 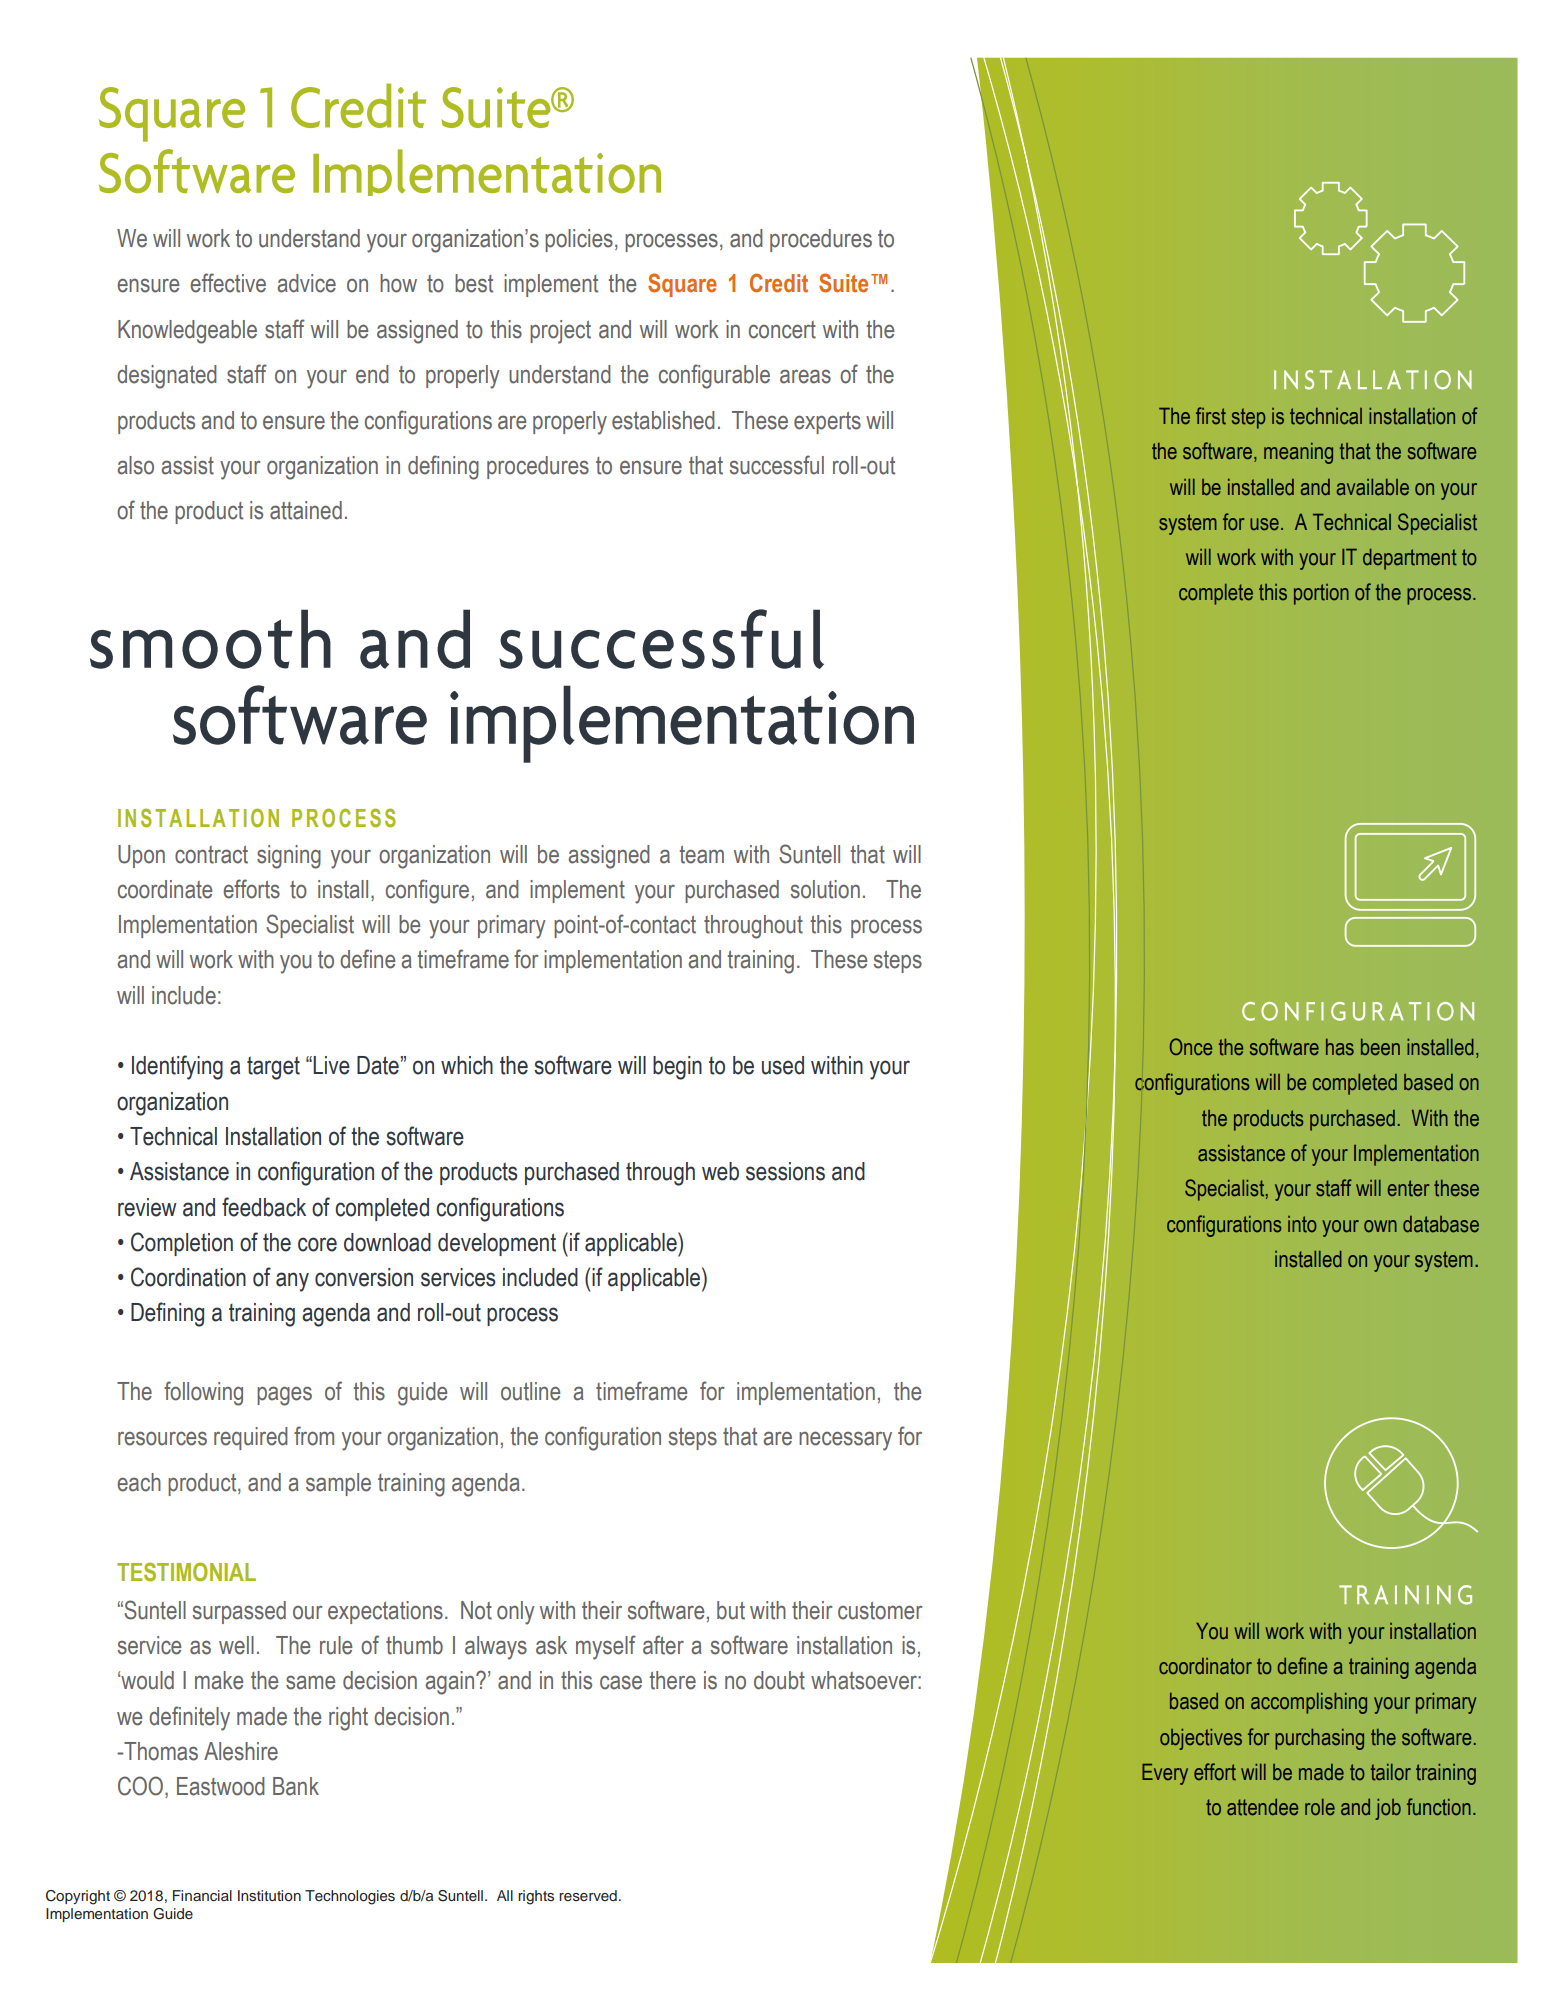 What do you see at coordinates (783, 1065) in the screenshot?
I see `used` at bounding box center [783, 1065].
